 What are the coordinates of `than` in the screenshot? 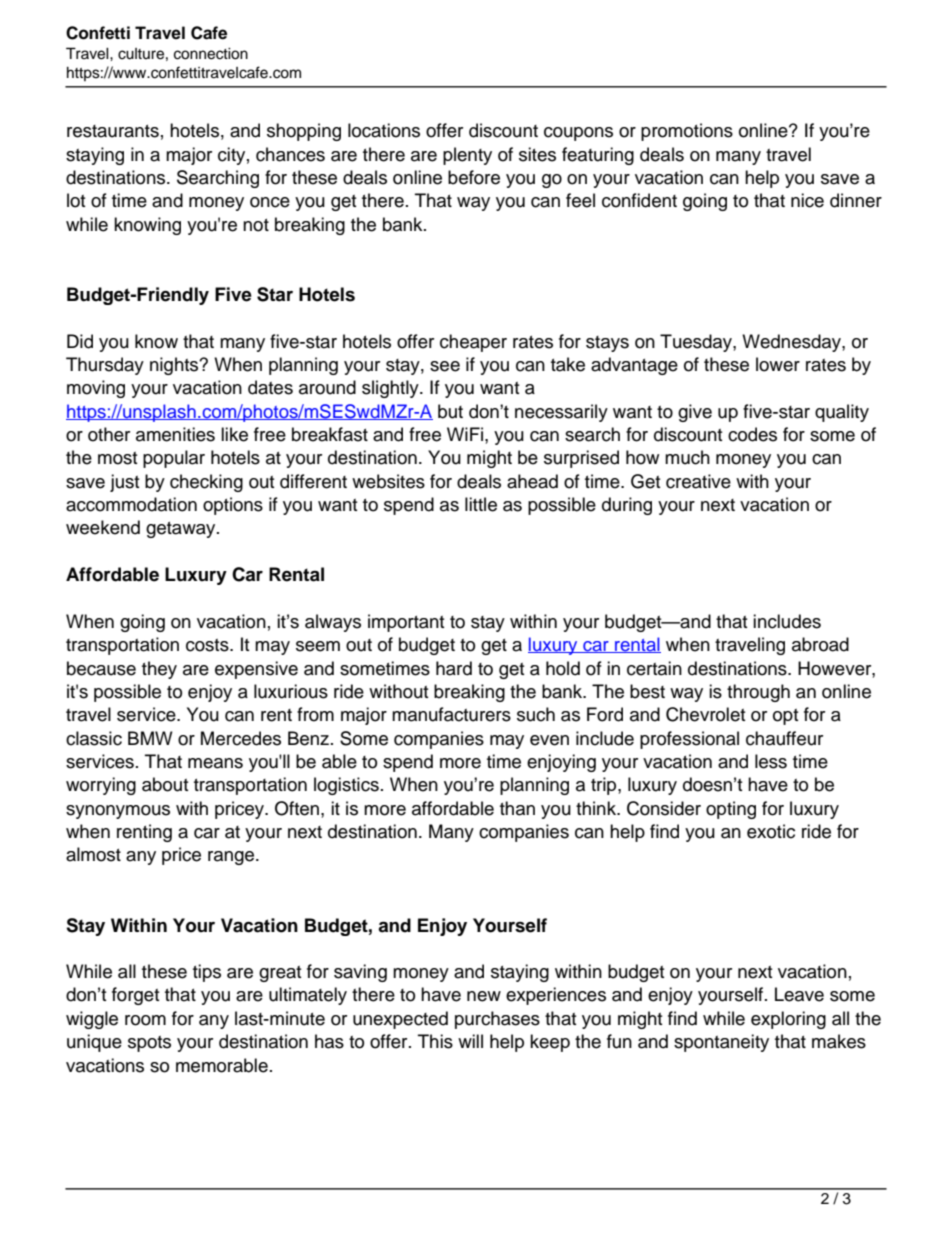 It's located at (517, 808).
